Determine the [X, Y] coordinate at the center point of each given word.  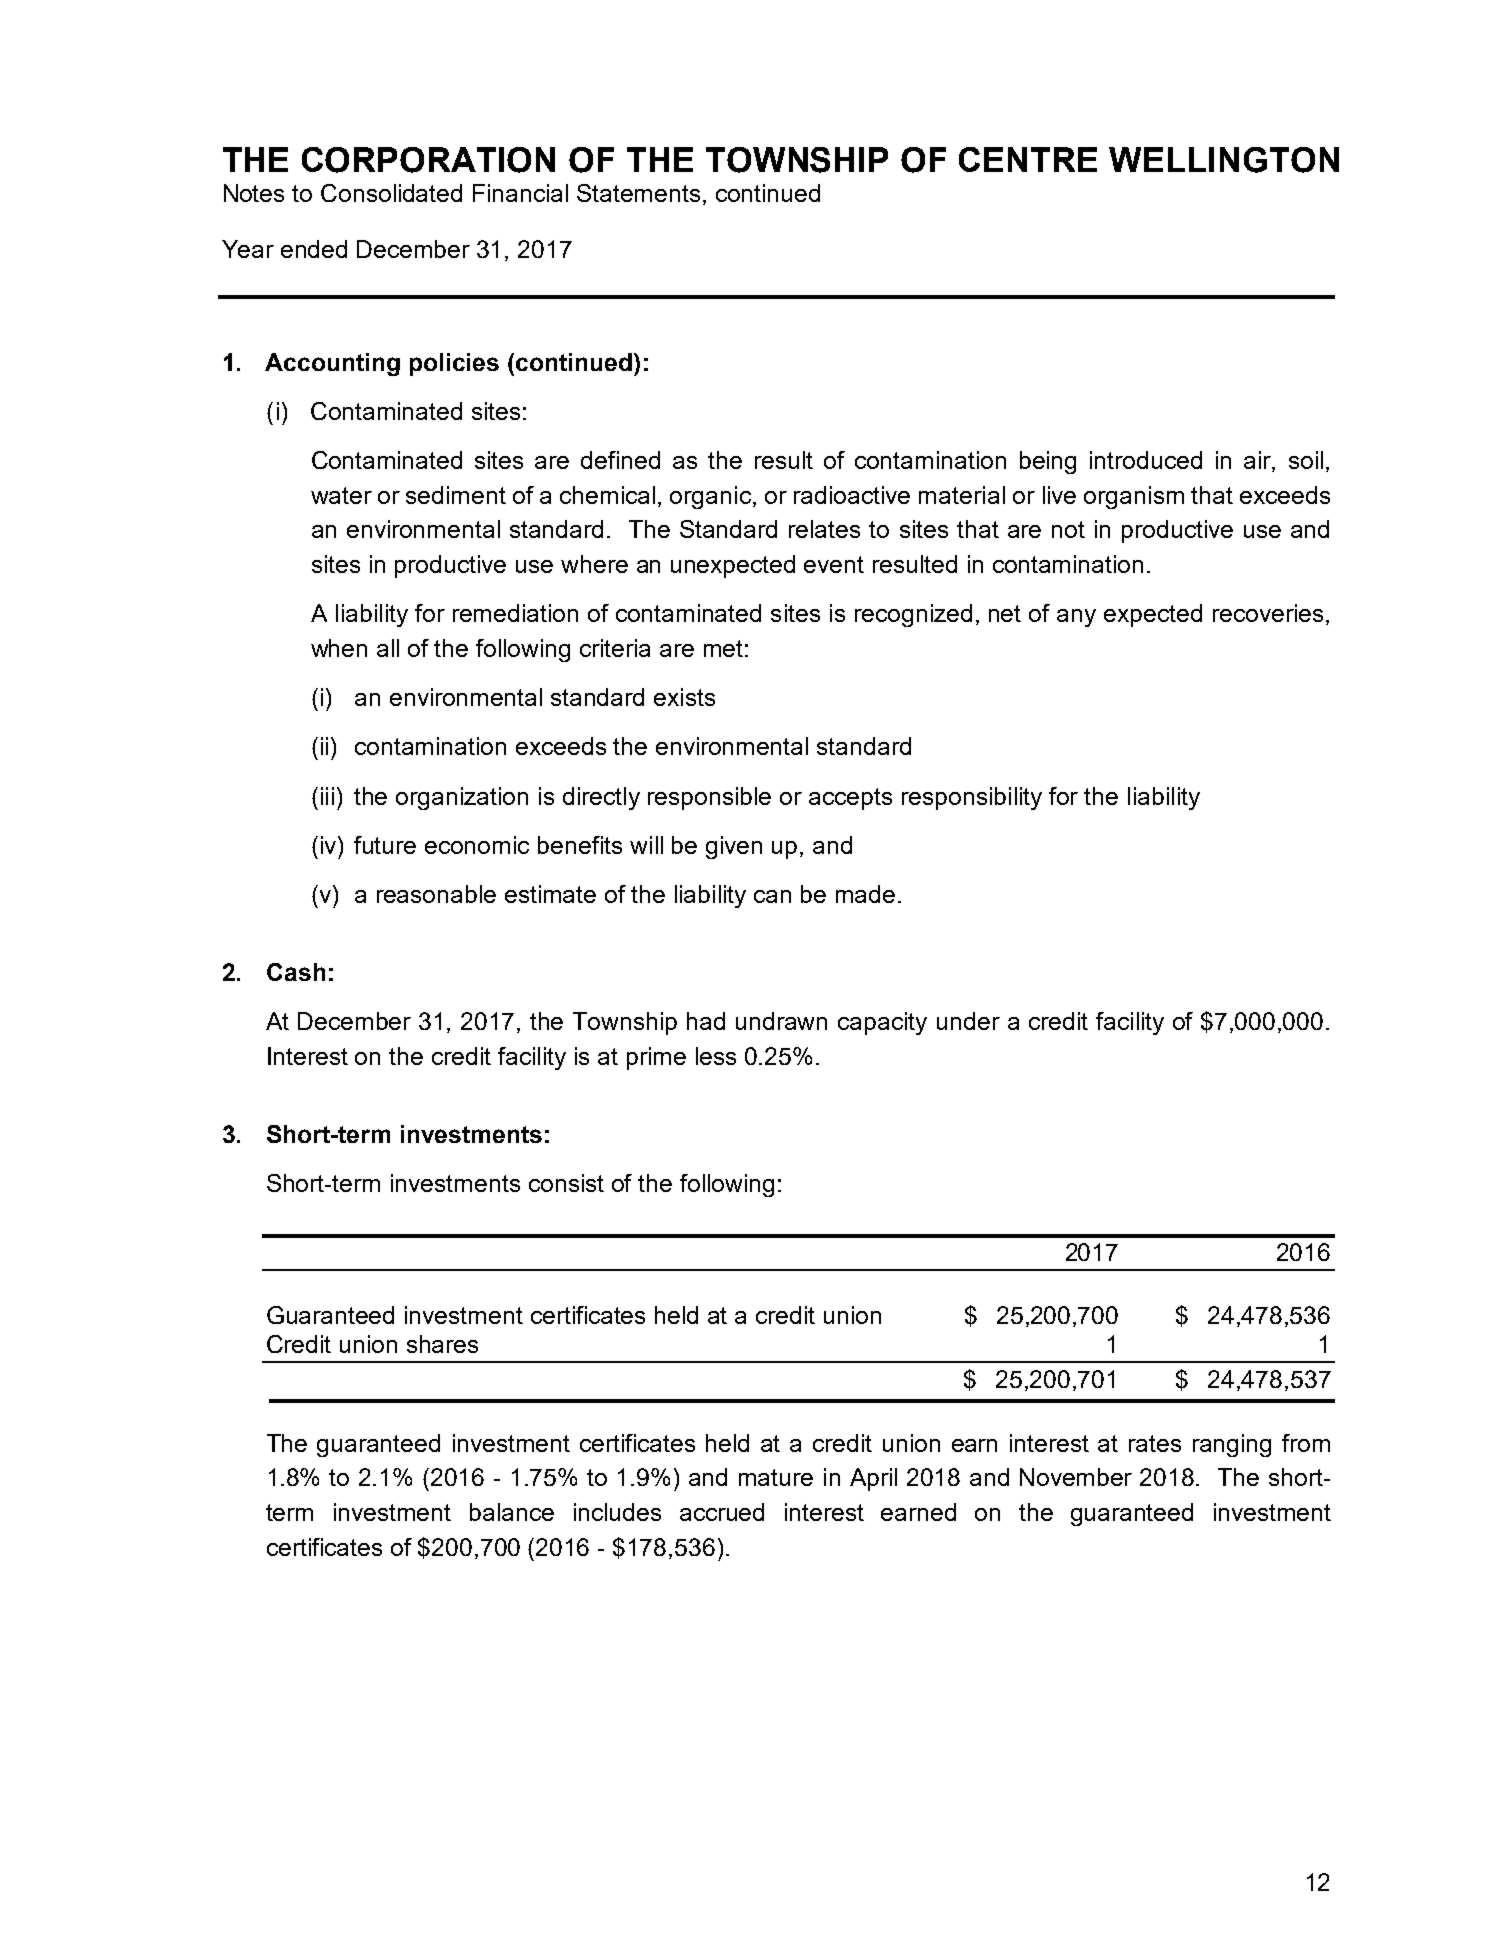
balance [512, 1512]
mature [776, 1477]
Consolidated [391, 193]
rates [1155, 1443]
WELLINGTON [1224, 160]
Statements [638, 193]
